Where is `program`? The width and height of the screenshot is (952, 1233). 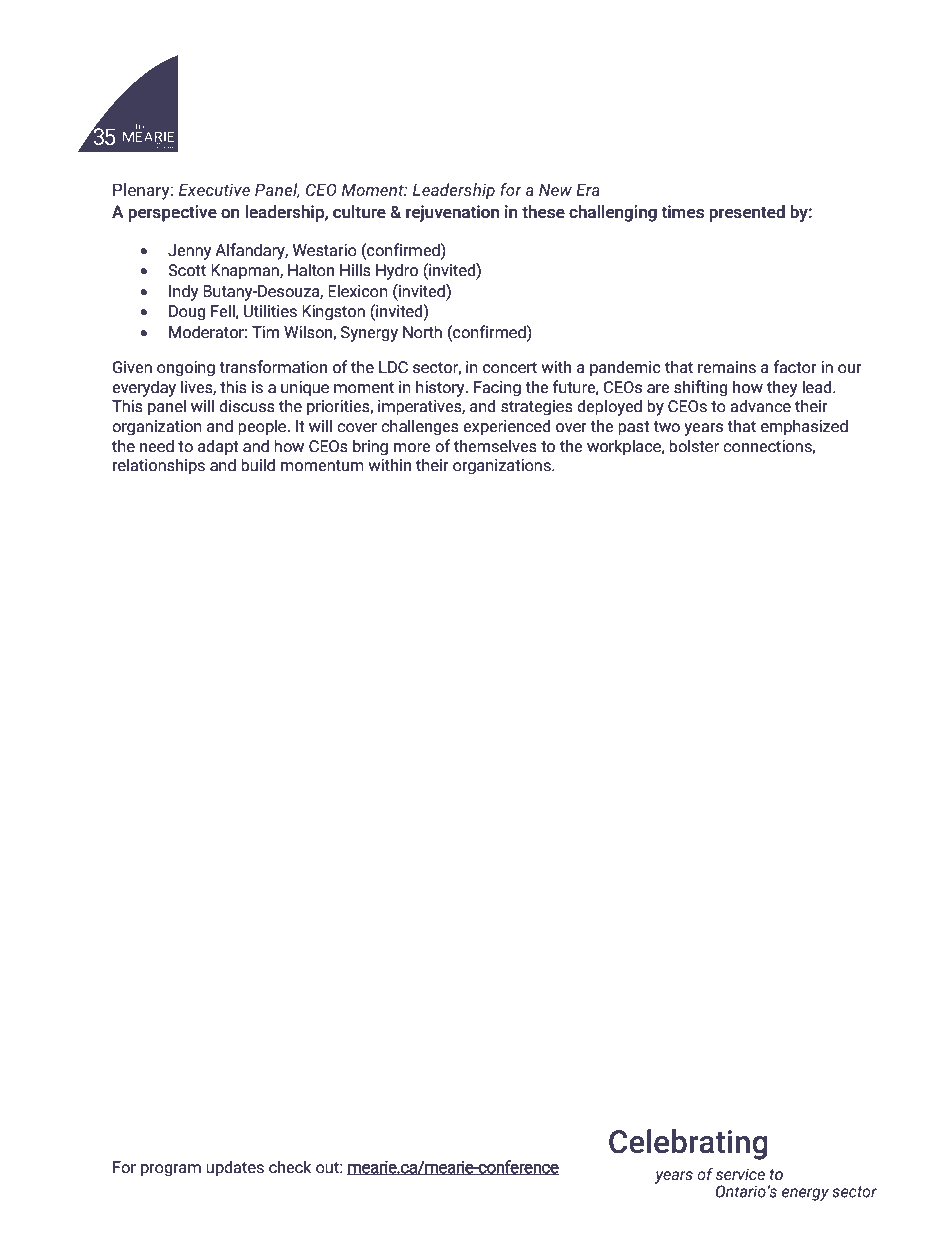
program is located at coordinates (171, 1170).
